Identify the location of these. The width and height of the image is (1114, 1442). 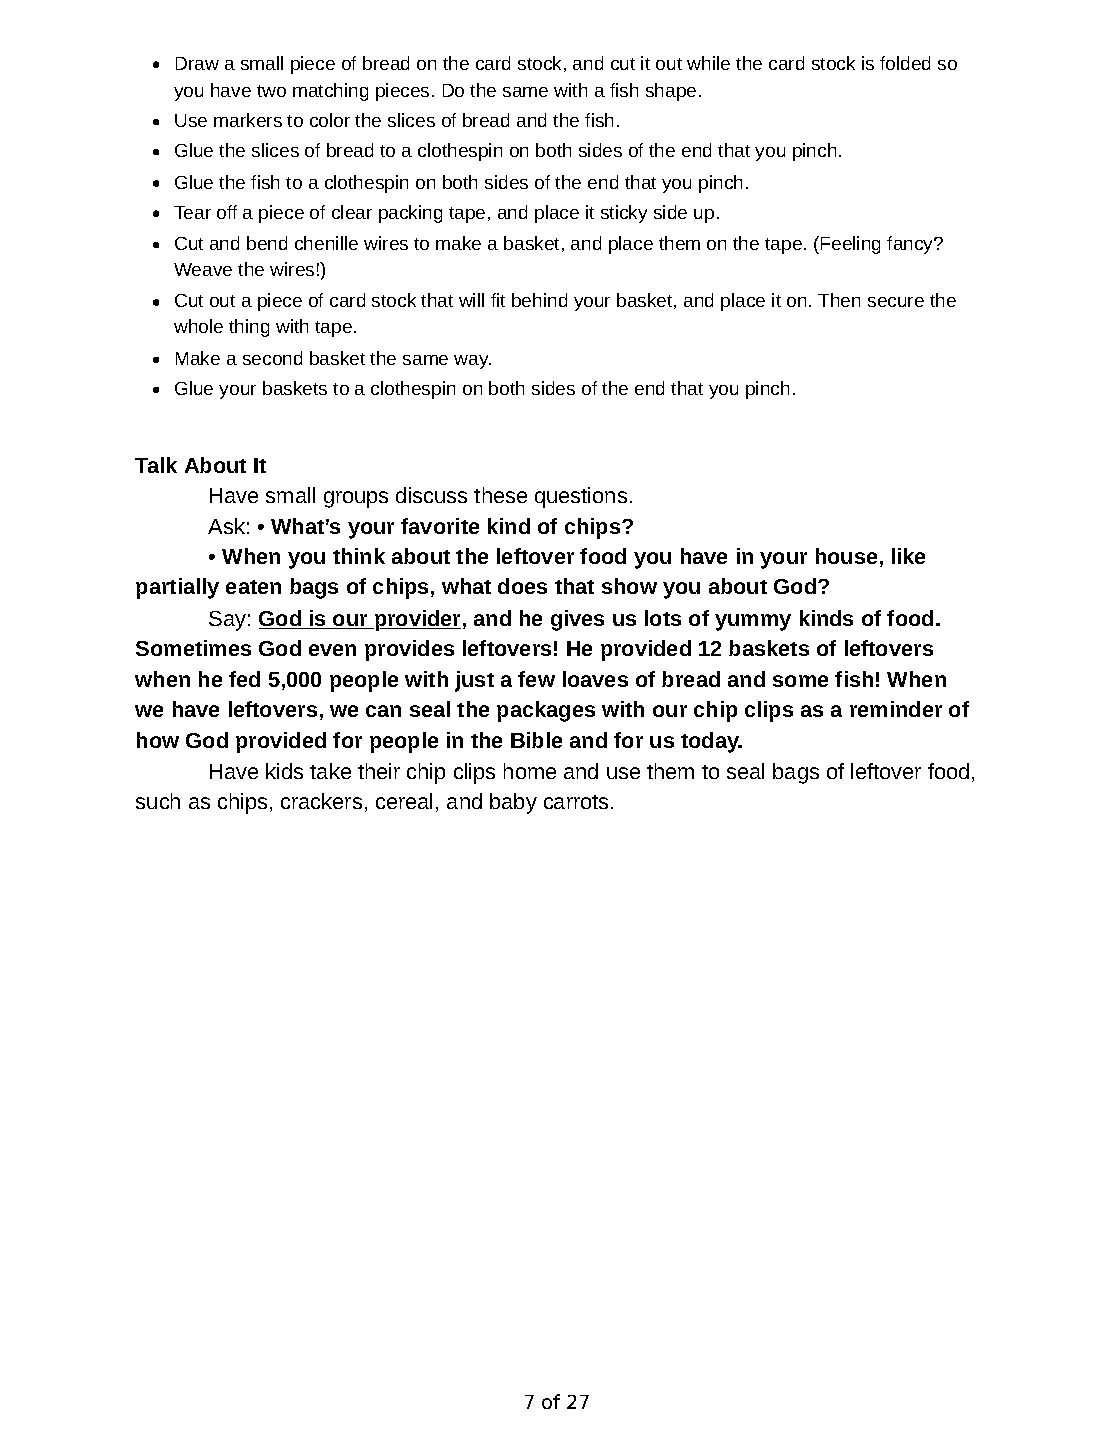
(500, 495).
